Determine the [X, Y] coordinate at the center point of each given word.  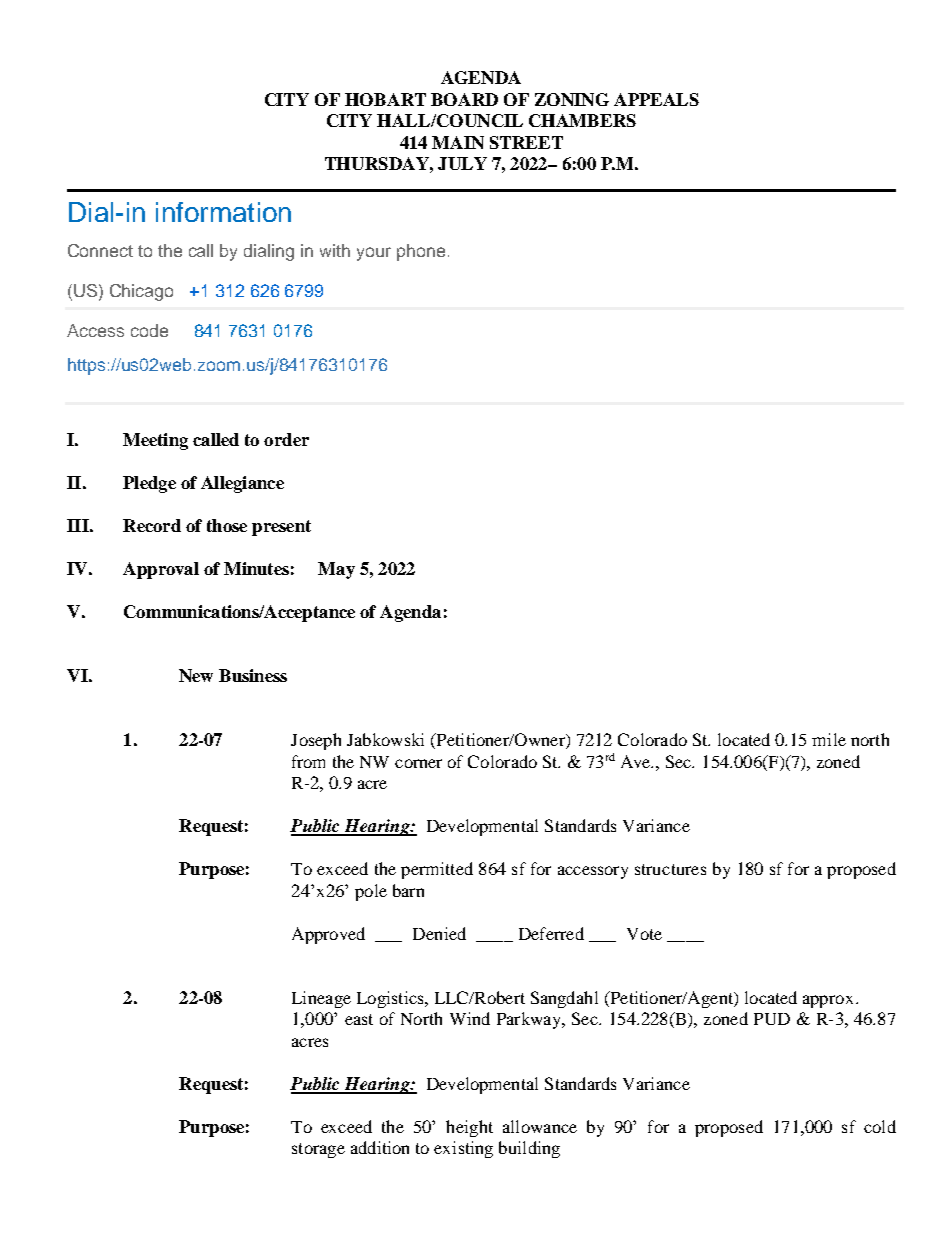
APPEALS [656, 99]
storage [318, 1150]
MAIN [458, 142]
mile [829, 739]
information [223, 212]
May [336, 570]
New [196, 675]
